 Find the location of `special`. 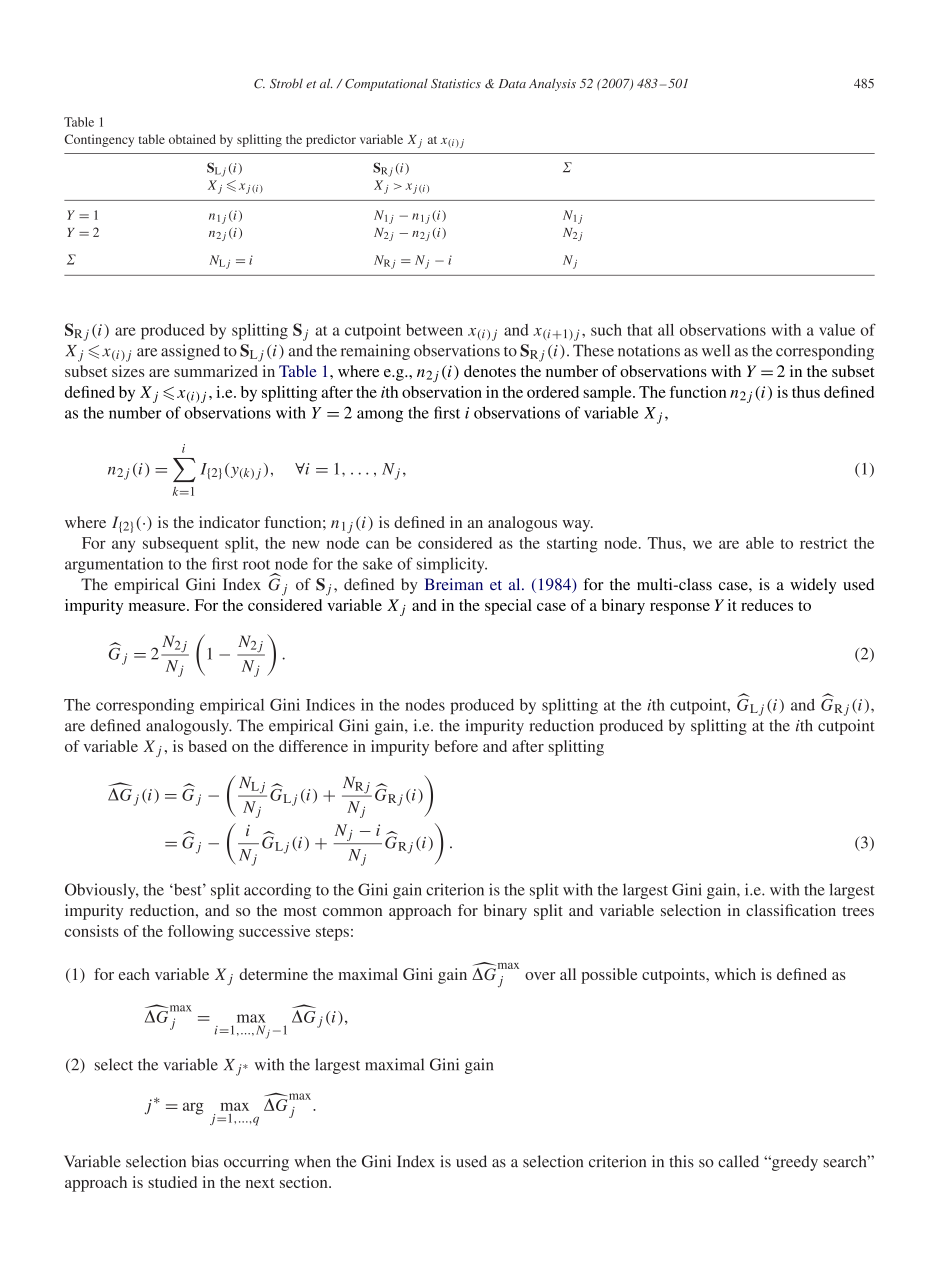

special is located at coordinates (508, 607).
